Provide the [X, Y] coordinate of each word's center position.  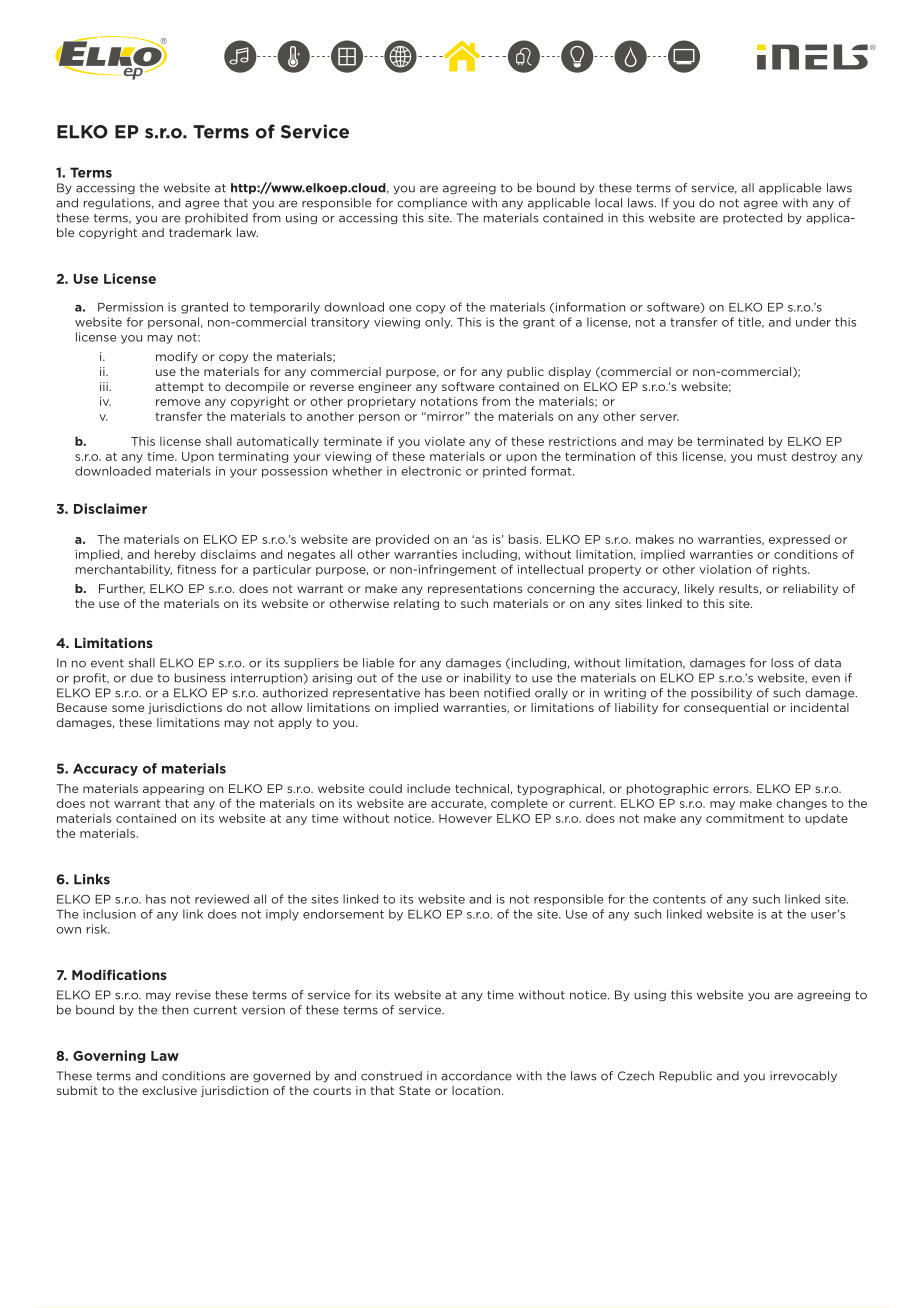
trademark [200, 232]
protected [752, 218]
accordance [476, 1076]
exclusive [169, 1090]
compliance [432, 203]
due [142, 678]
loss [782, 663]
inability [487, 678]
